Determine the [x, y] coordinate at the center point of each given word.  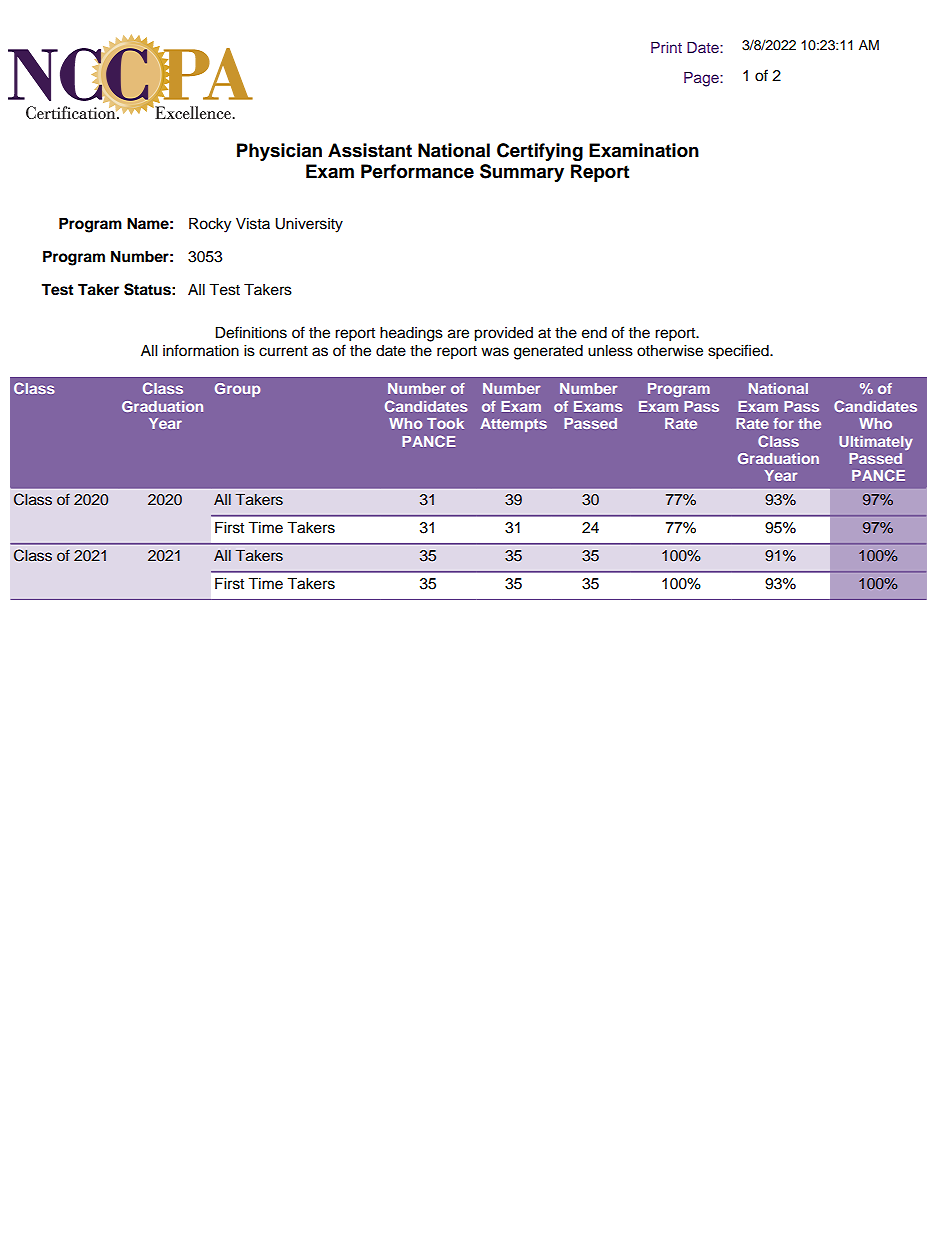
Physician [279, 152]
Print [666, 47]
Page [702, 79]
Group [237, 390]
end [594, 333]
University [309, 225]
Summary [522, 173]
